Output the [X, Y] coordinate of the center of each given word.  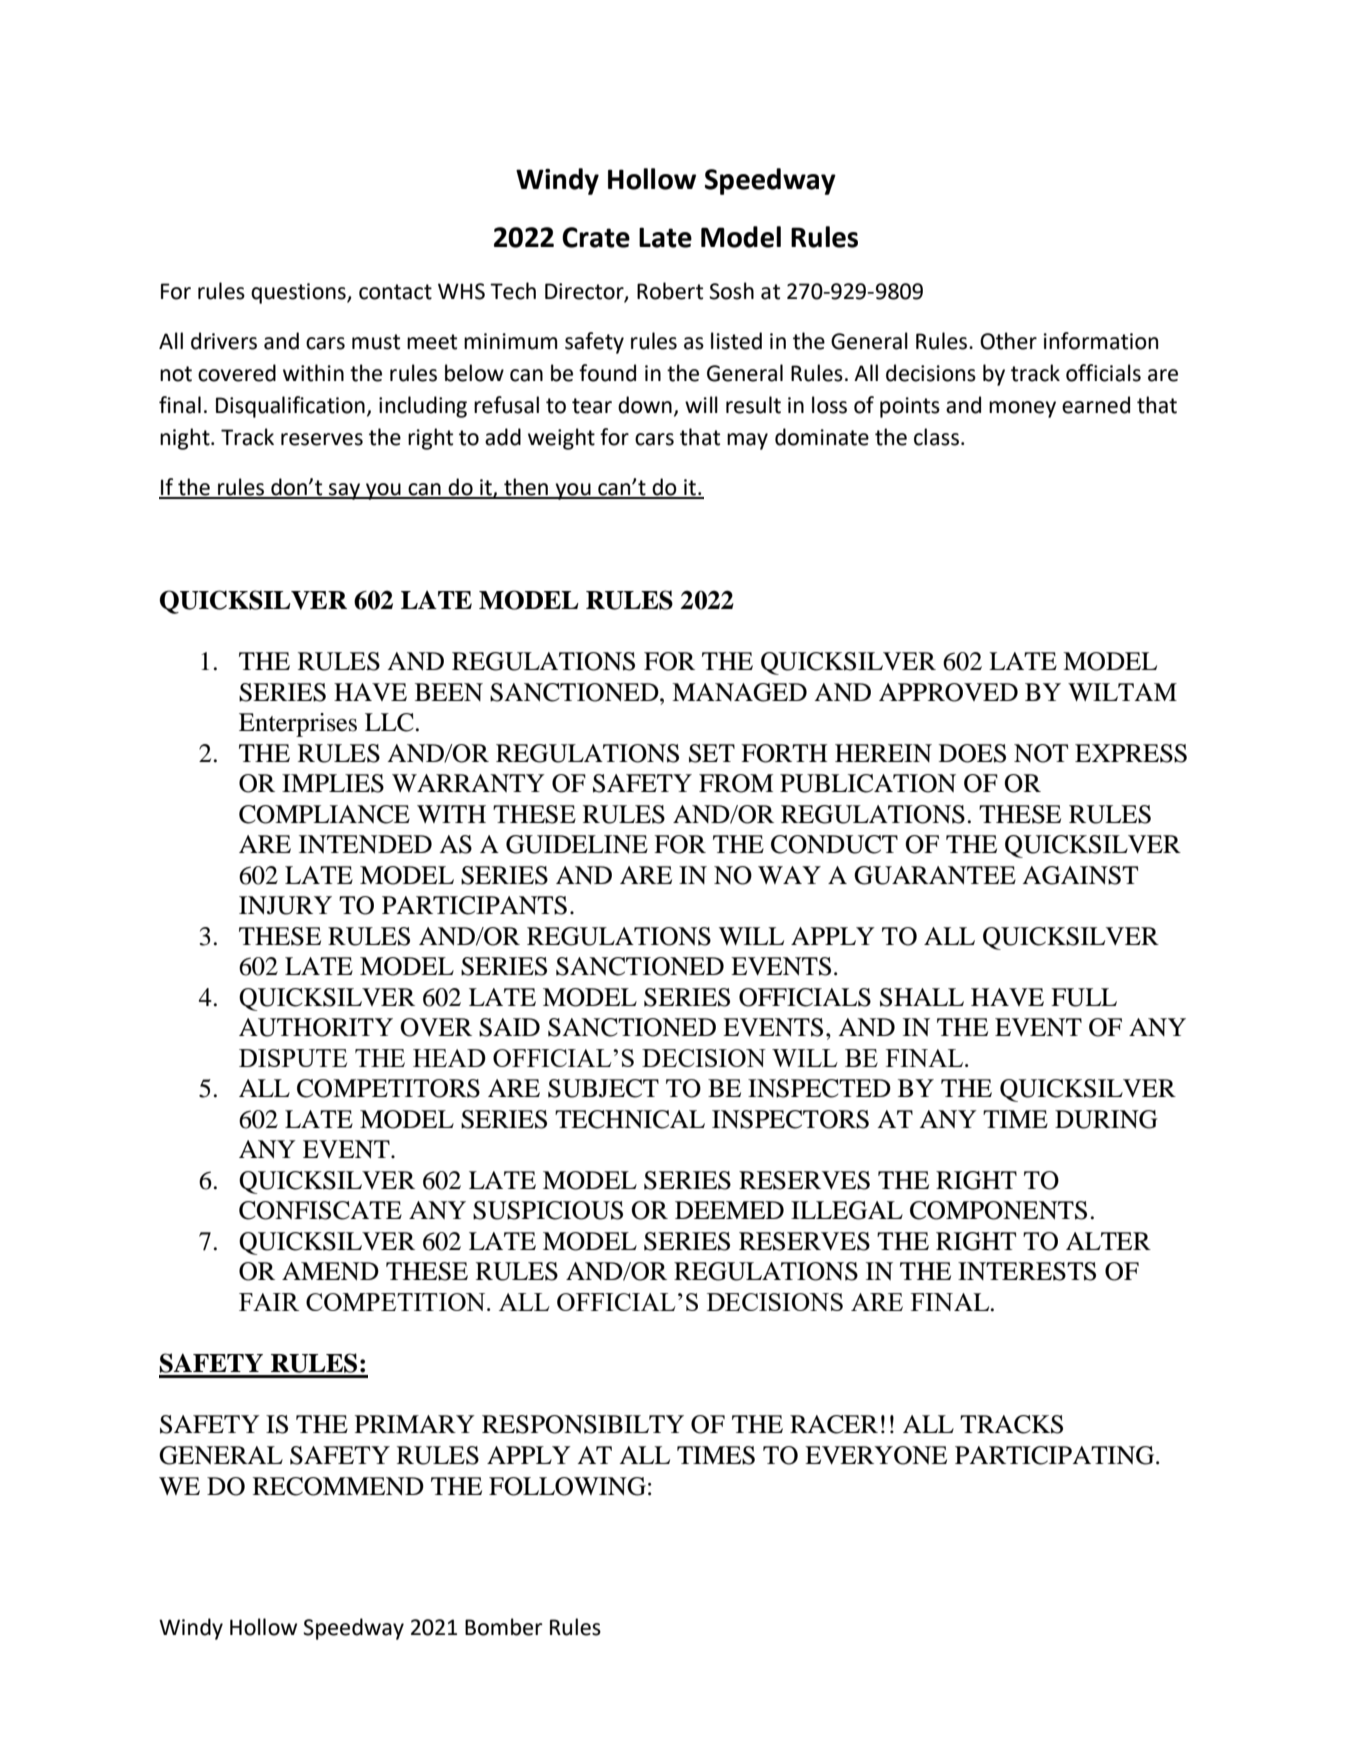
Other [1008, 341]
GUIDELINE [577, 844]
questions [299, 293]
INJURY [285, 905]
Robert [670, 291]
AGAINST [1080, 875]
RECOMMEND [338, 1486]
